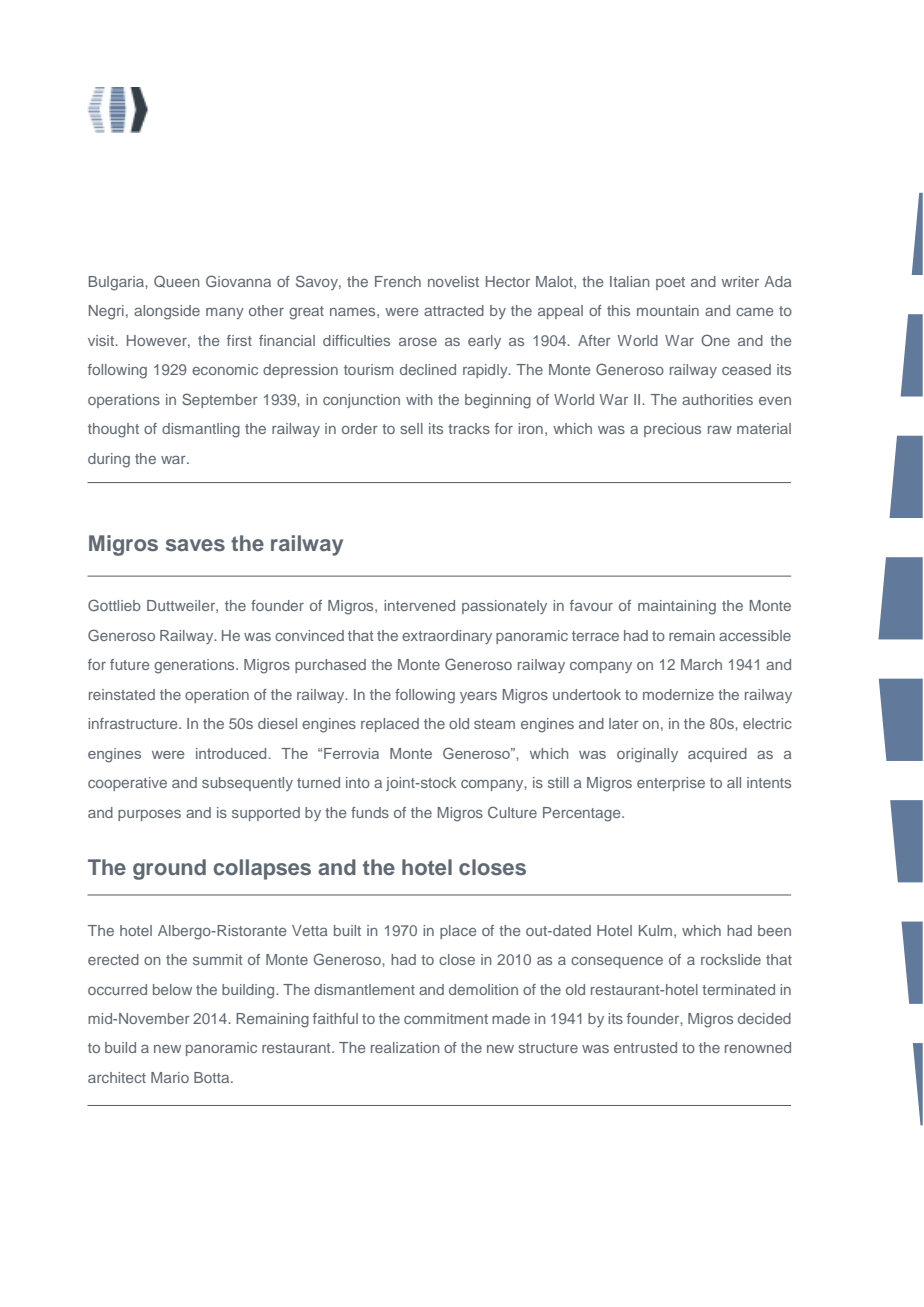 The width and height of the image is (924, 1307). I want to click on years, so click(478, 697).
